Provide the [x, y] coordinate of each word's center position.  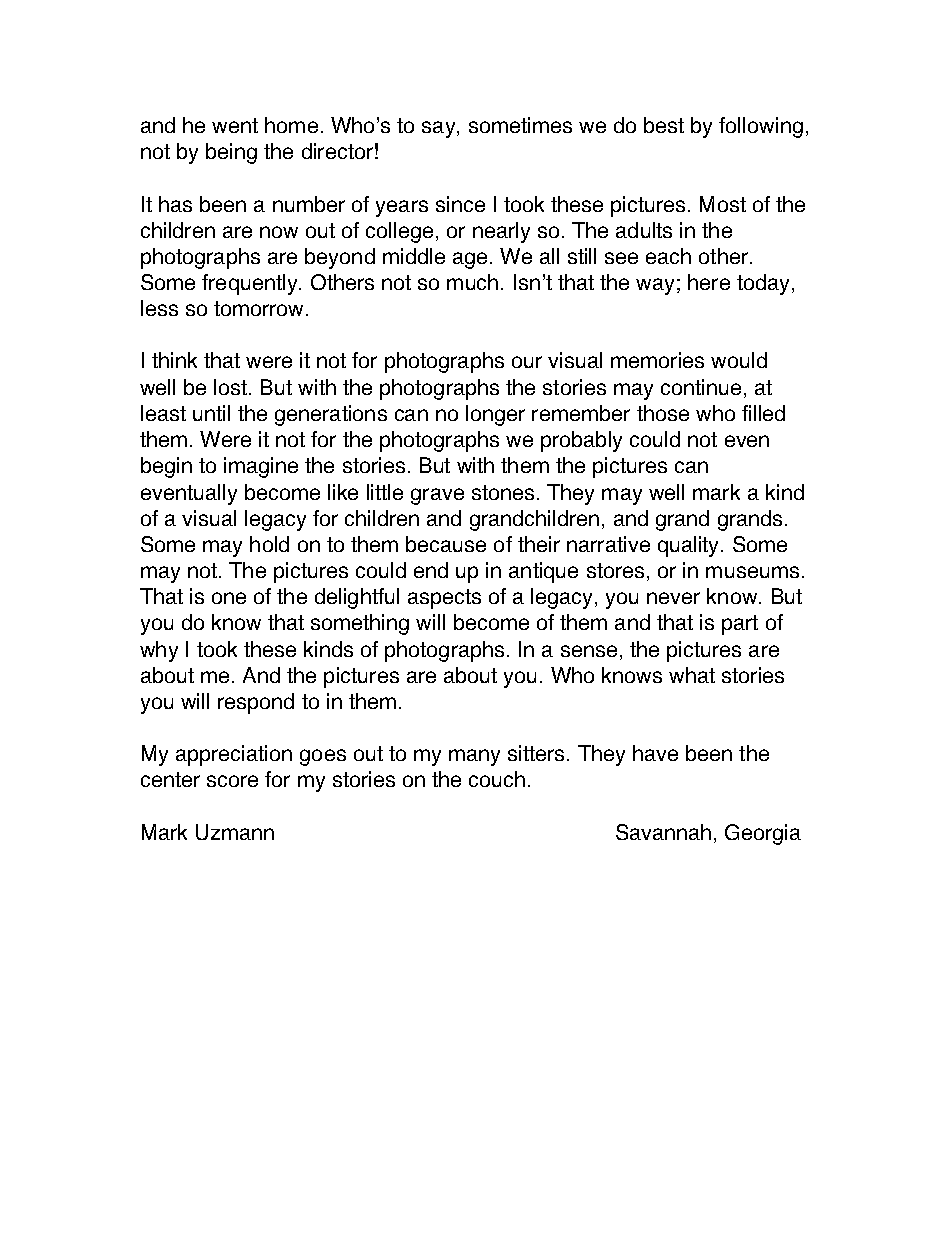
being [231, 153]
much [472, 282]
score [232, 781]
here [709, 282]
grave [437, 496]
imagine [261, 467]
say [440, 129]
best [664, 125]
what [692, 675]
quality [690, 546]
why [159, 651]
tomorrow [260, 308]
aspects [444, 599]
